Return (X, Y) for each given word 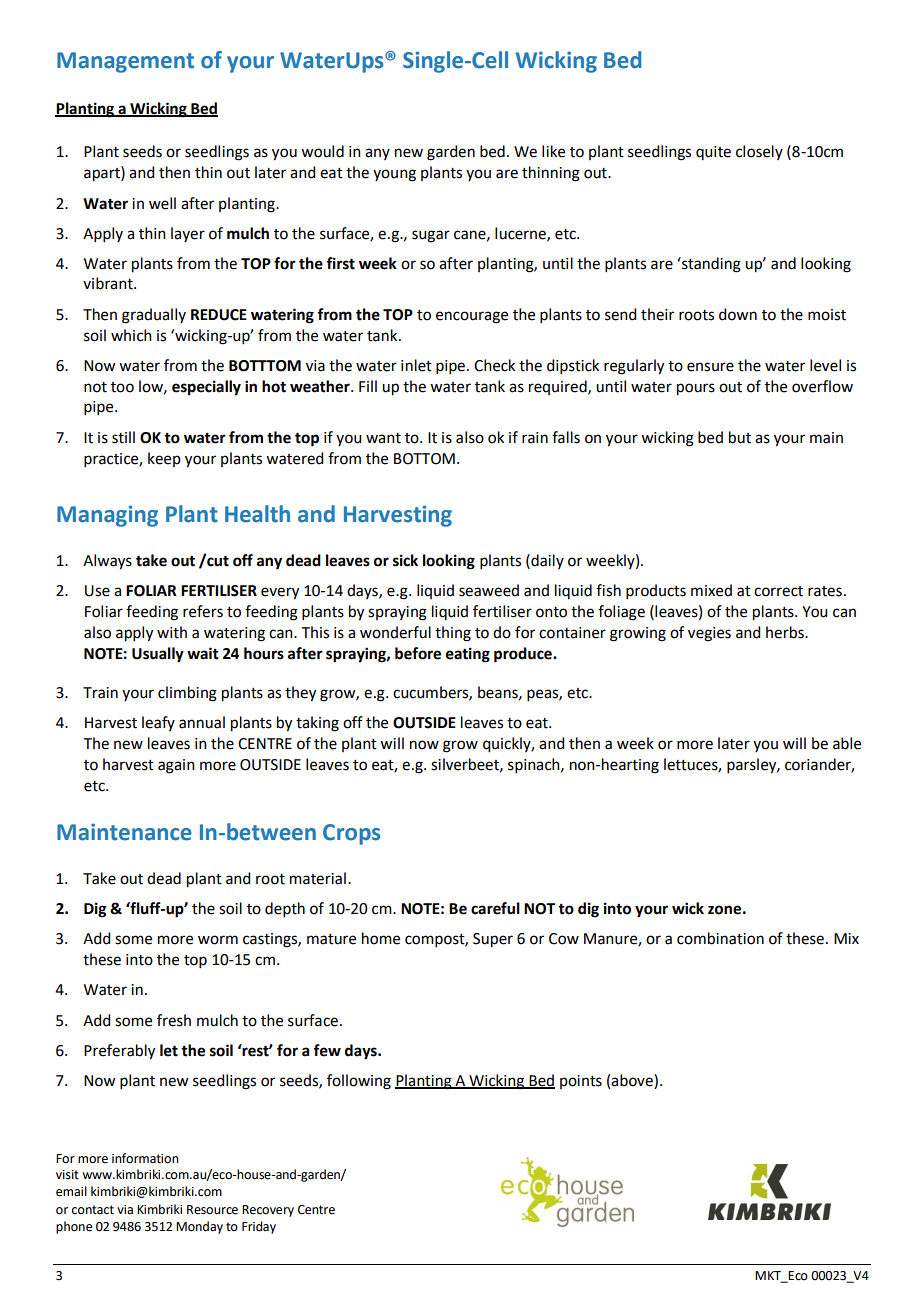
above (633, 1081)
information (145, 1158)
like (553, 151)
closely (759, 152)
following (359, 1082)
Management (125, 62)
